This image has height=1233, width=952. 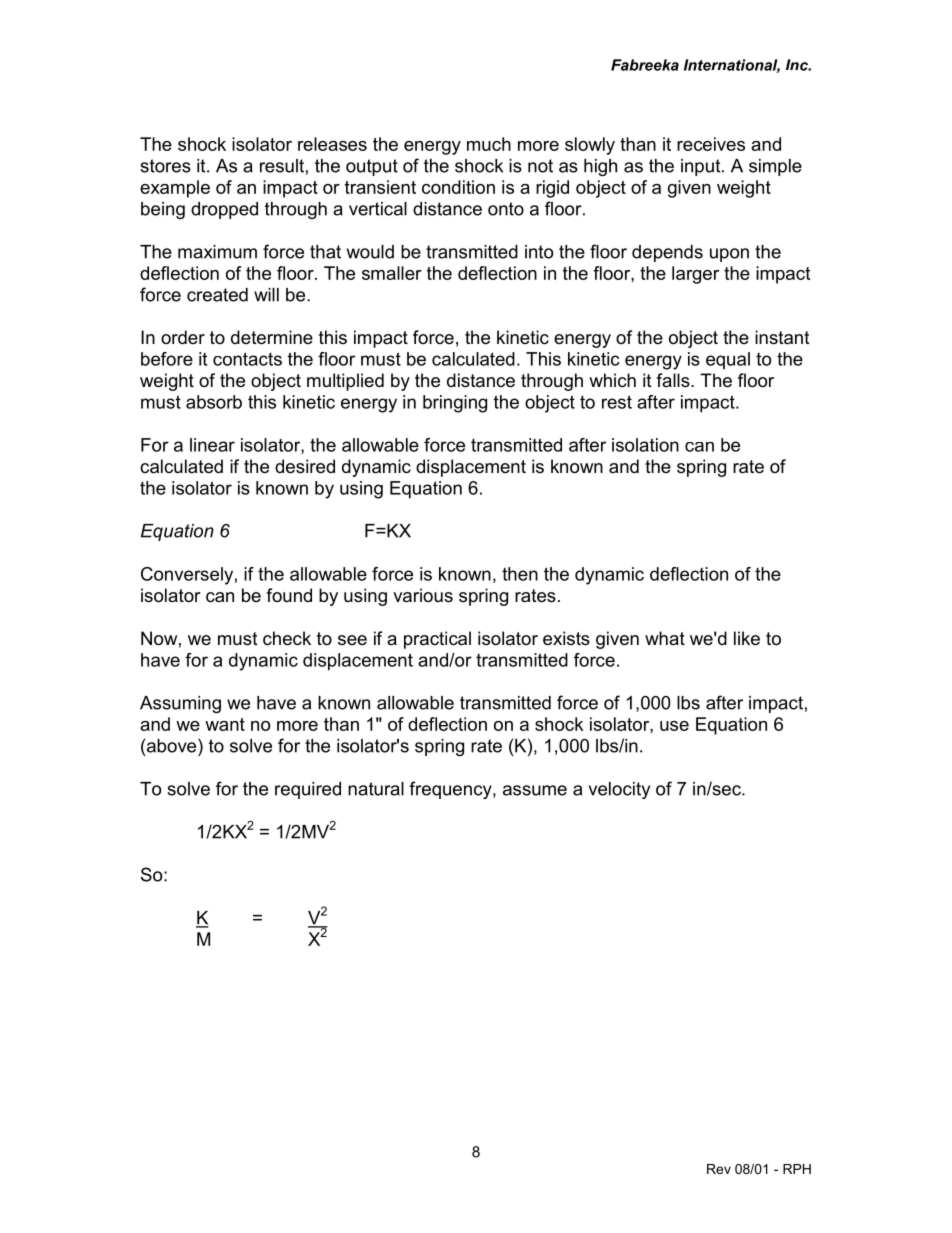 What do you see at coordinates (451, 790) in the image?
I see `frequency` at bounding box center [451, 790].
